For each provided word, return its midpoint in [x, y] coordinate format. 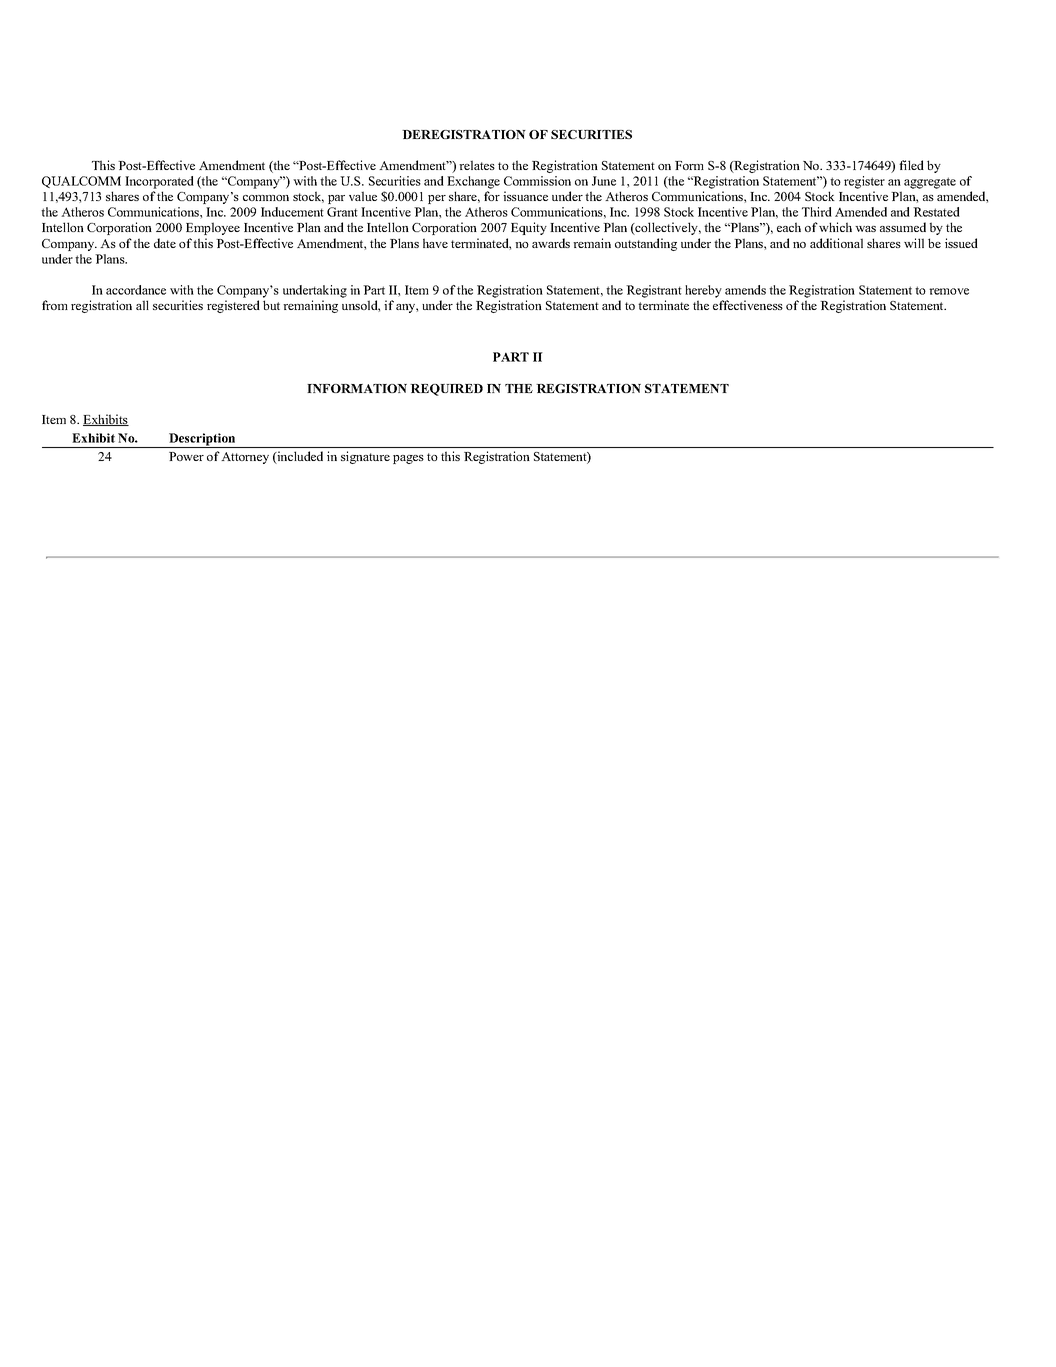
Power [186, 456]
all [142, 305]
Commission [537, 181]
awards [551, 243]
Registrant [654, 291]
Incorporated [159, 182]
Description [202, 440]
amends [745, 290]
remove [949, 291]
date [165, 243]
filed [911, 165]
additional [836, 243]
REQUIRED [446, 390]
